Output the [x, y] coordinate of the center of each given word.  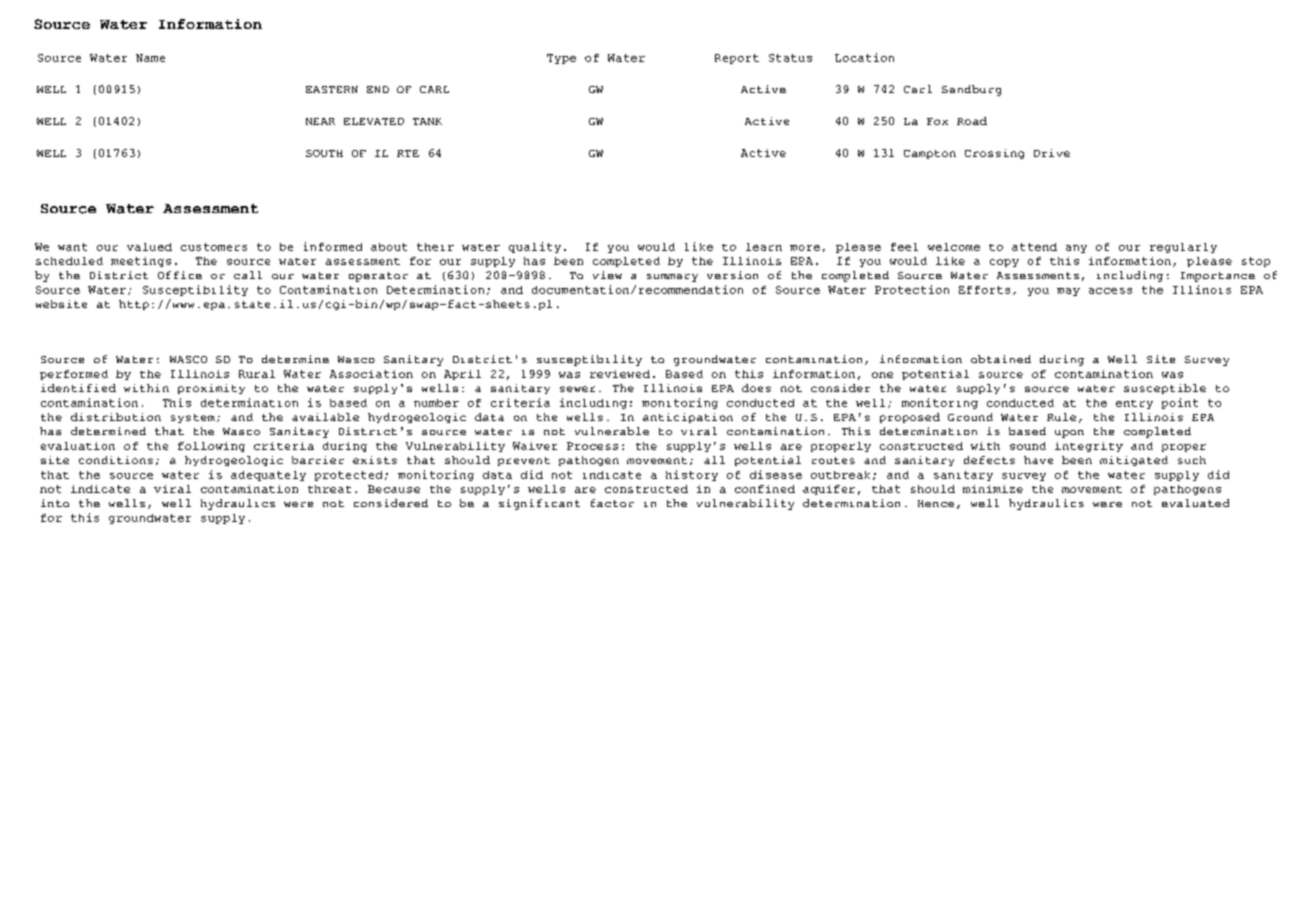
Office [180, 275]
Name [150, 58]
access [1110, 291]
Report [737, 59]
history [692, 475]
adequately [268, 476]
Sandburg [971, 90]
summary [672, 278]
